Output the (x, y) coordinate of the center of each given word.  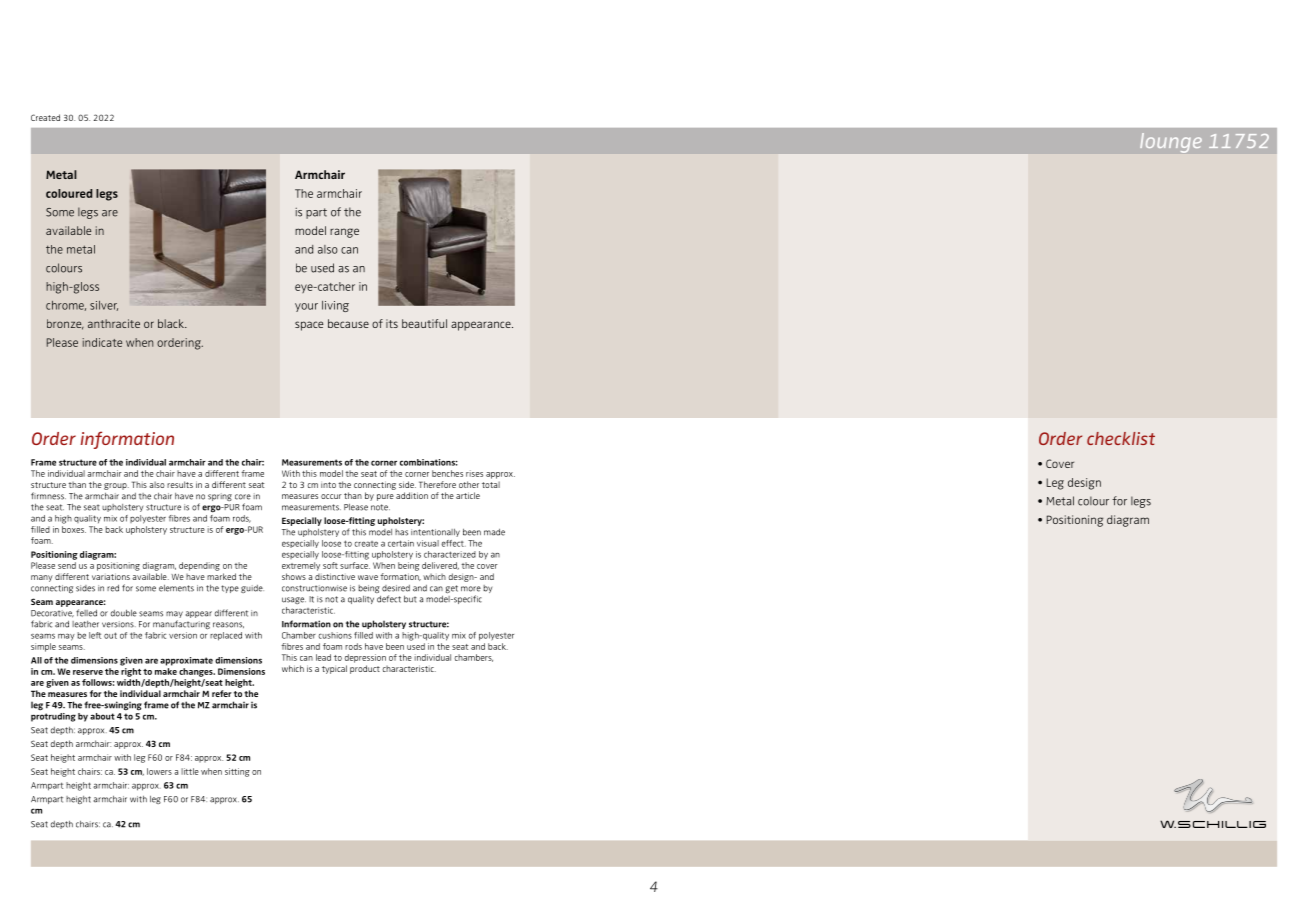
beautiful (424, 323)
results (180, 484)
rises (474, 473)
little (190, 771)
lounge (1171, 143)
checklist (1121, 438)
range (344, 233)
